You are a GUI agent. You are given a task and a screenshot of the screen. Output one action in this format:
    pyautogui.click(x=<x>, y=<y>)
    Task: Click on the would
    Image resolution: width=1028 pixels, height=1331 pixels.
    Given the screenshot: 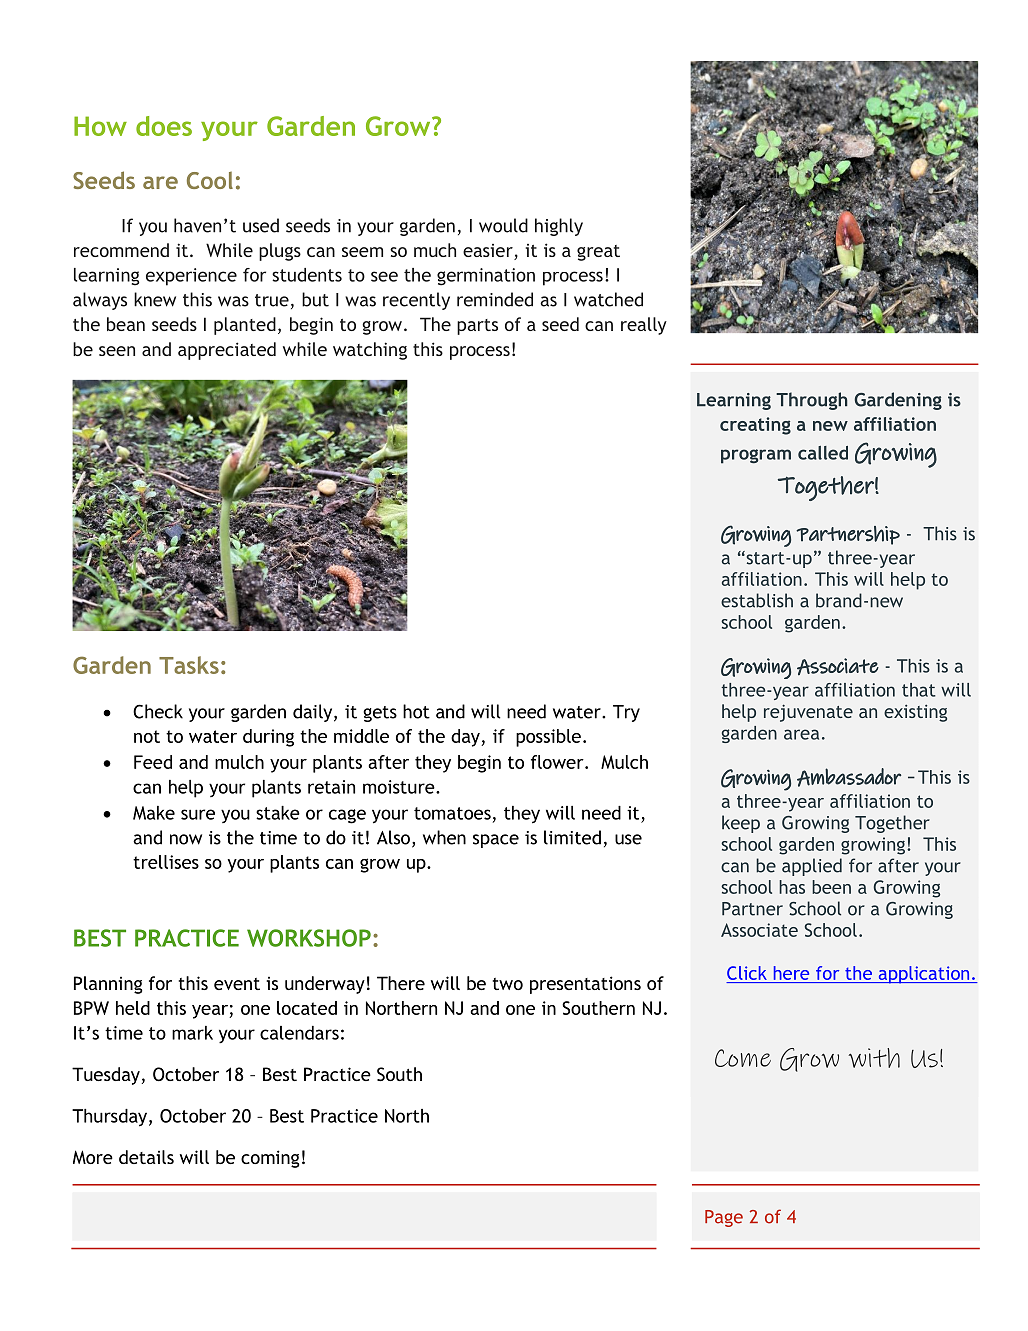 What is the action you would take?
    pyautogui.click(x=503, y=225)
